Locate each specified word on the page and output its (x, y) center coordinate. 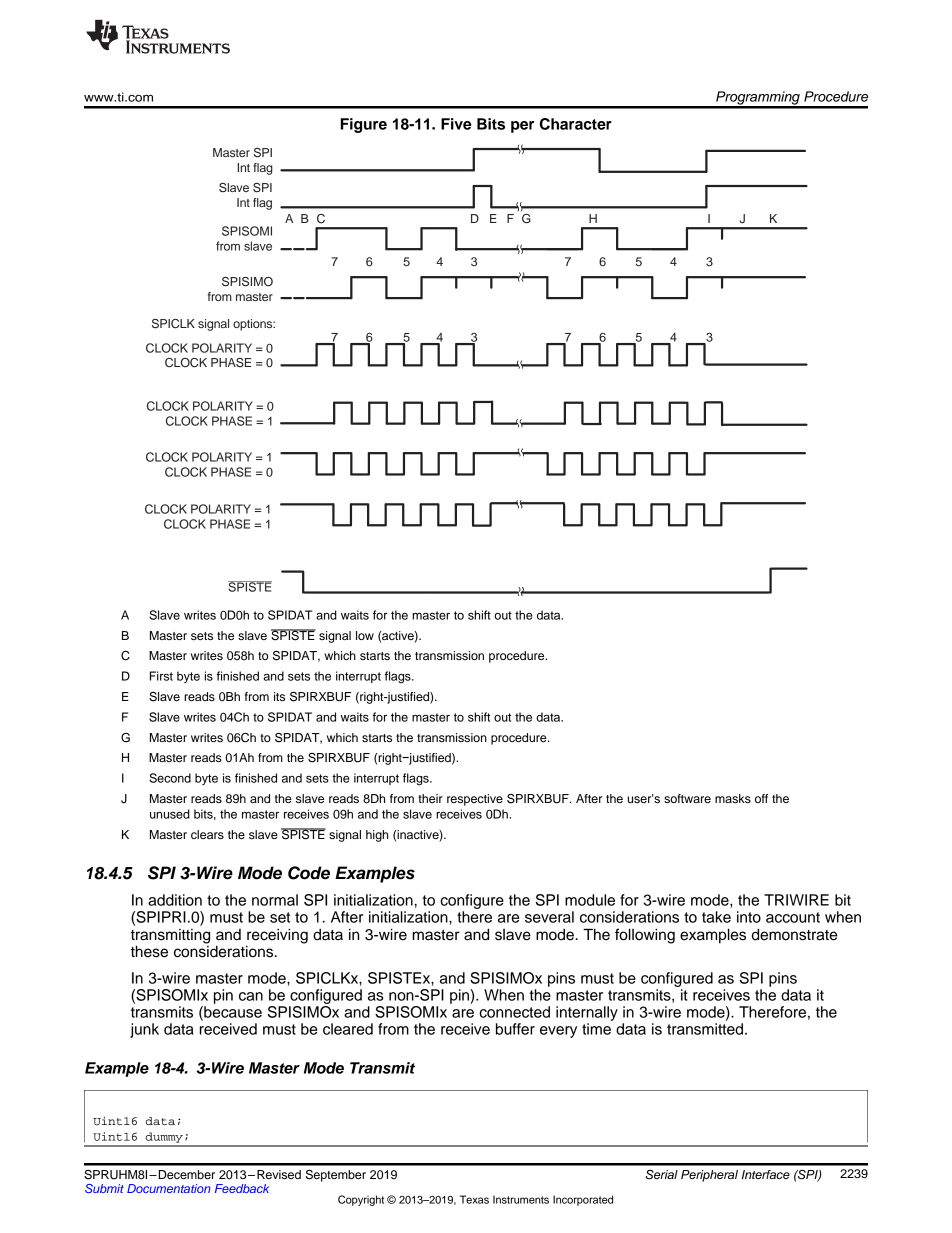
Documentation (168, 1188)
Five (456, 124)
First (161, 676)
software (687, 798)
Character (576, 124)
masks (733, 798)
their (430, 798)
